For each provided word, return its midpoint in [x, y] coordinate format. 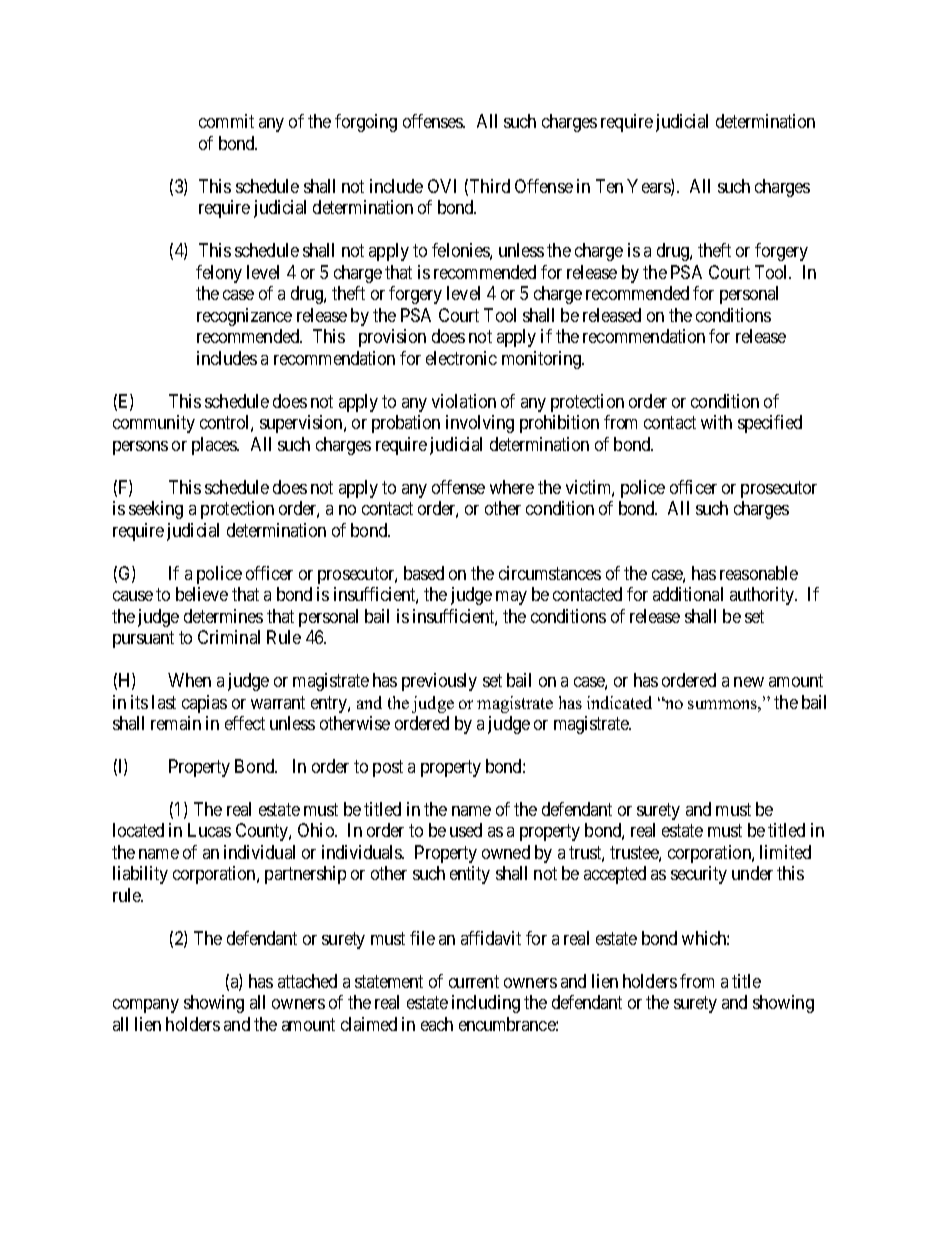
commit [226, 121]
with [716, 422]
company [146, 1006]
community [154, 424]
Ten [609, 186]
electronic [461, 358]
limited [785, 852]
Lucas [209, 830]
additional [688, 594]
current [474, 981]
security [699, 875]
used [466, 830]
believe [202, 594]
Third [490, 186]
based [424, 573]
